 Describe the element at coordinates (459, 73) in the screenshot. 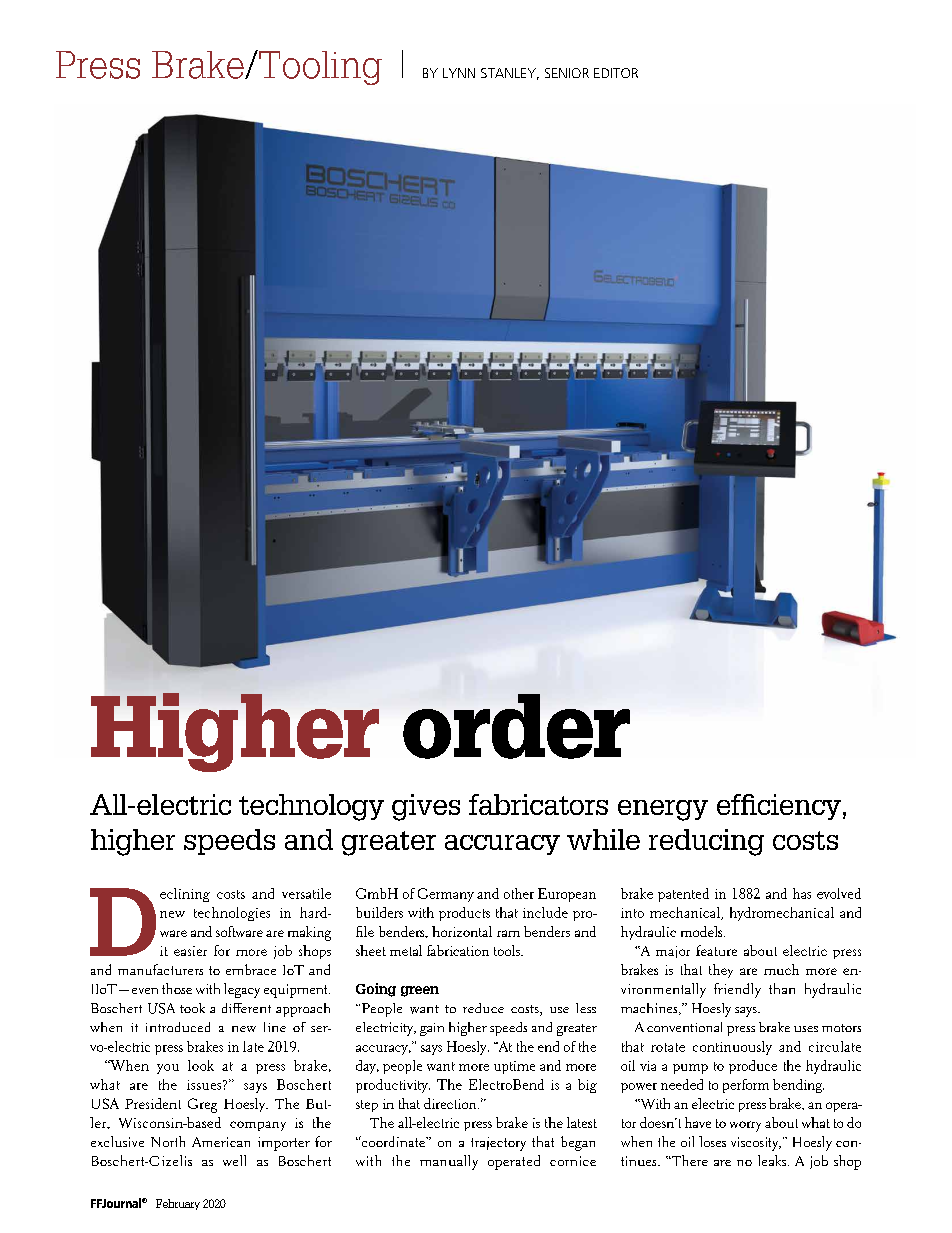

I see `LYNN` at that location.
